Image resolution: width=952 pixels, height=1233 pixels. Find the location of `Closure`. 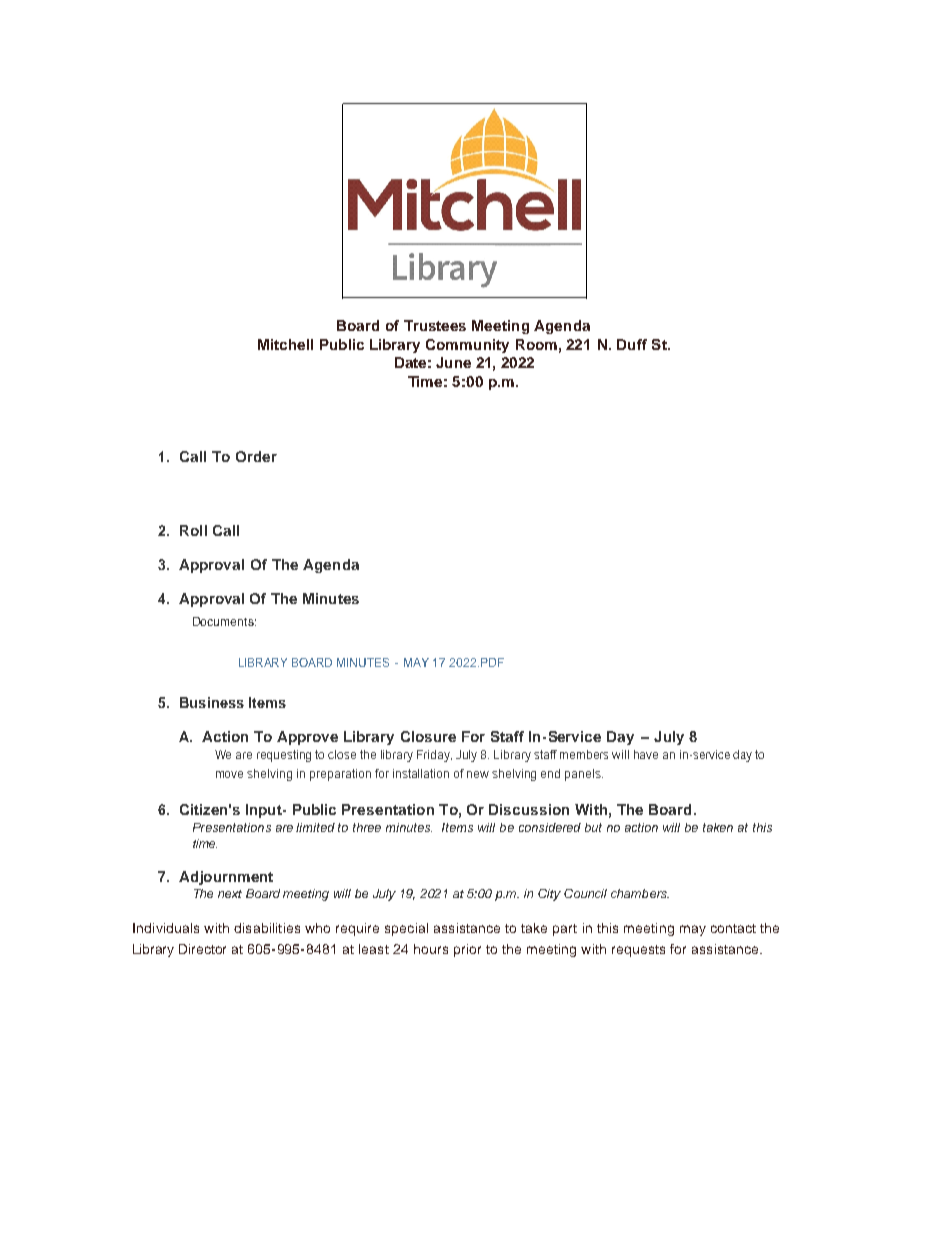

Closure is located at coordinates (428, 736).
